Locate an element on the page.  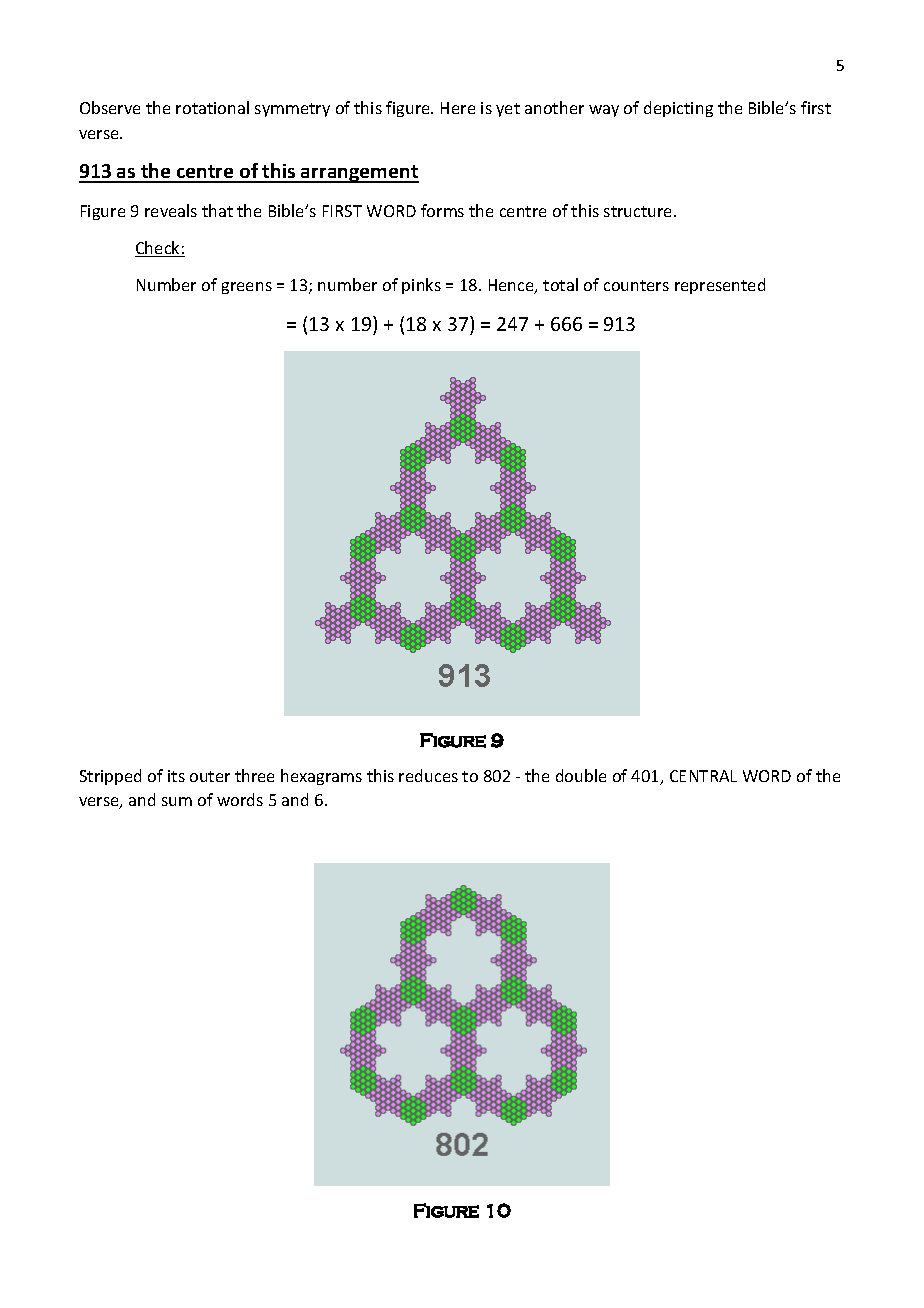
pinks is located at coordinates (421, 286).
